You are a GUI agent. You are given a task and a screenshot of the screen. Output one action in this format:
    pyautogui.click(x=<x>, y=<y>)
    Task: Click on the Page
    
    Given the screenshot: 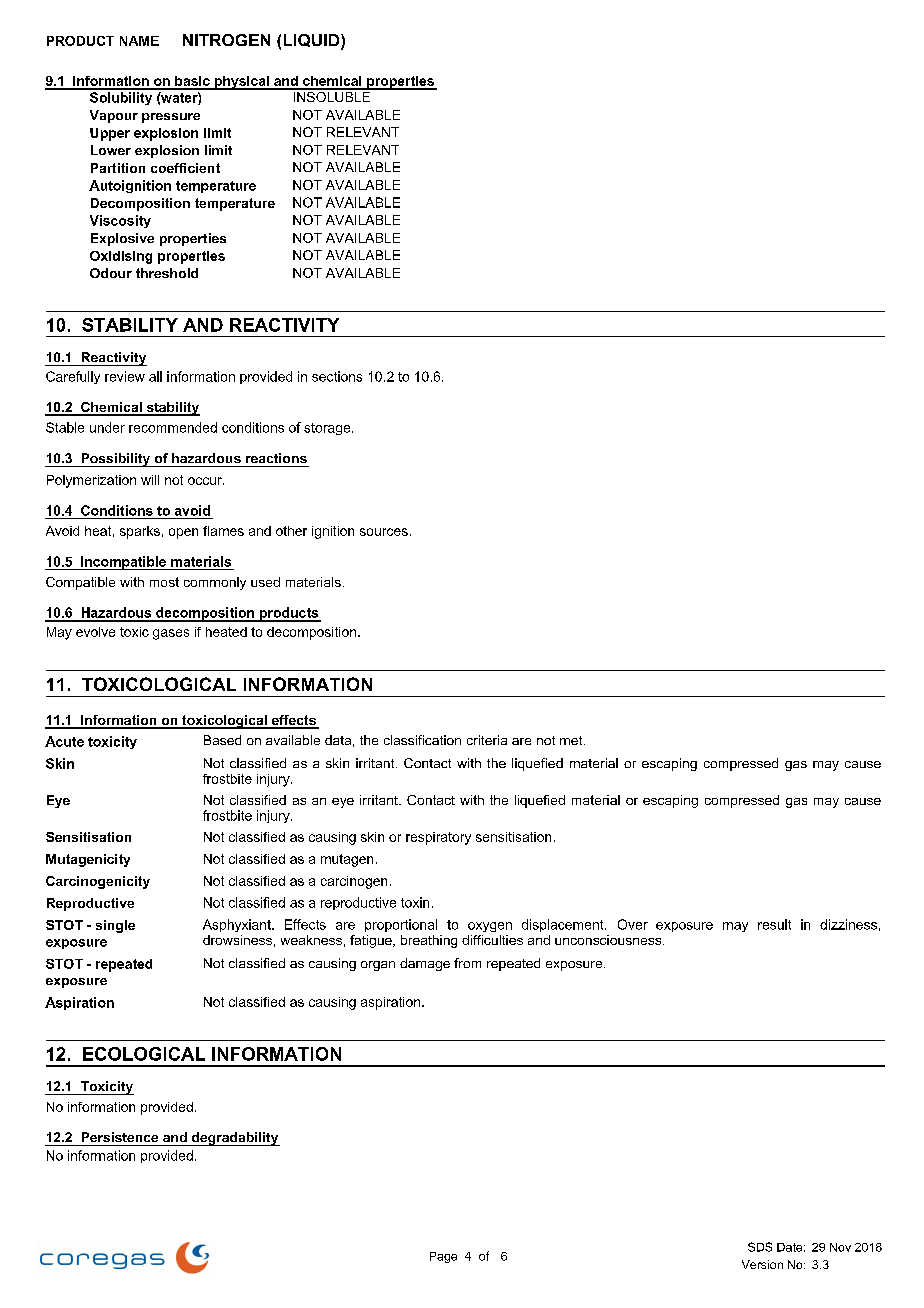 What is the action you would take?
    pyautogui.click(x=443, y=1257)
